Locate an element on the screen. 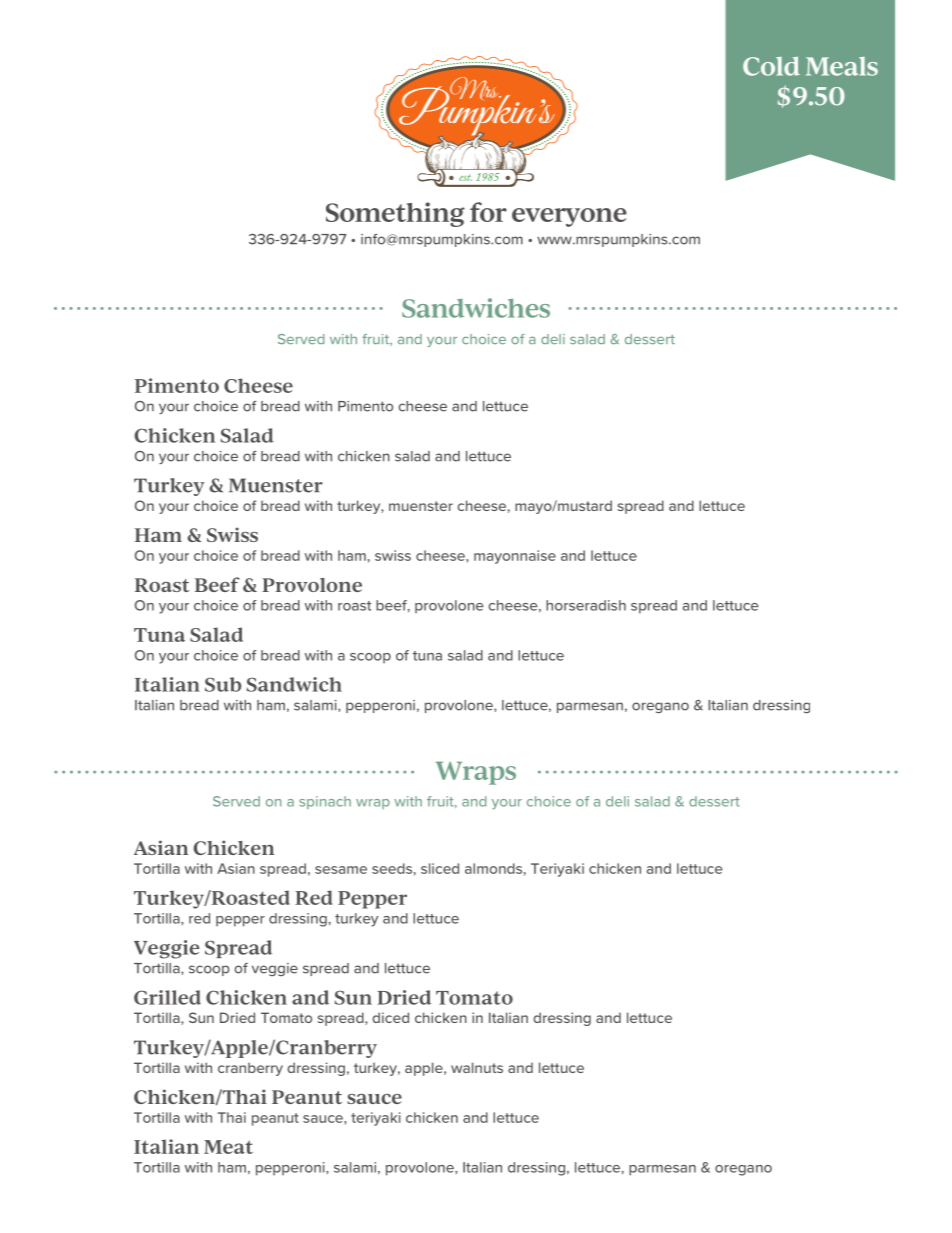  Meat is located at coordinates (228, 1147).
